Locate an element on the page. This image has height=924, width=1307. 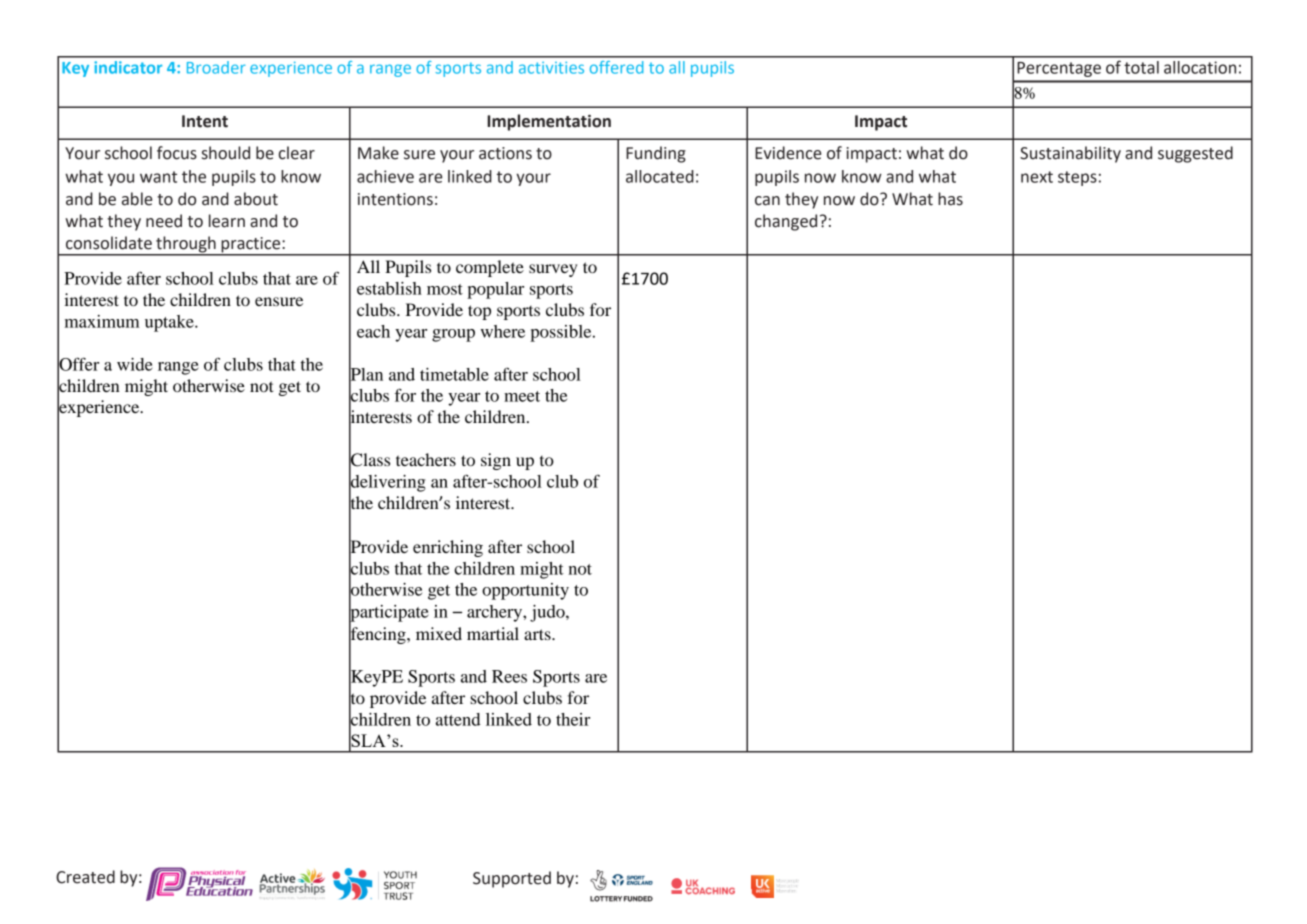
Created is located at coordinates (85, 877).
